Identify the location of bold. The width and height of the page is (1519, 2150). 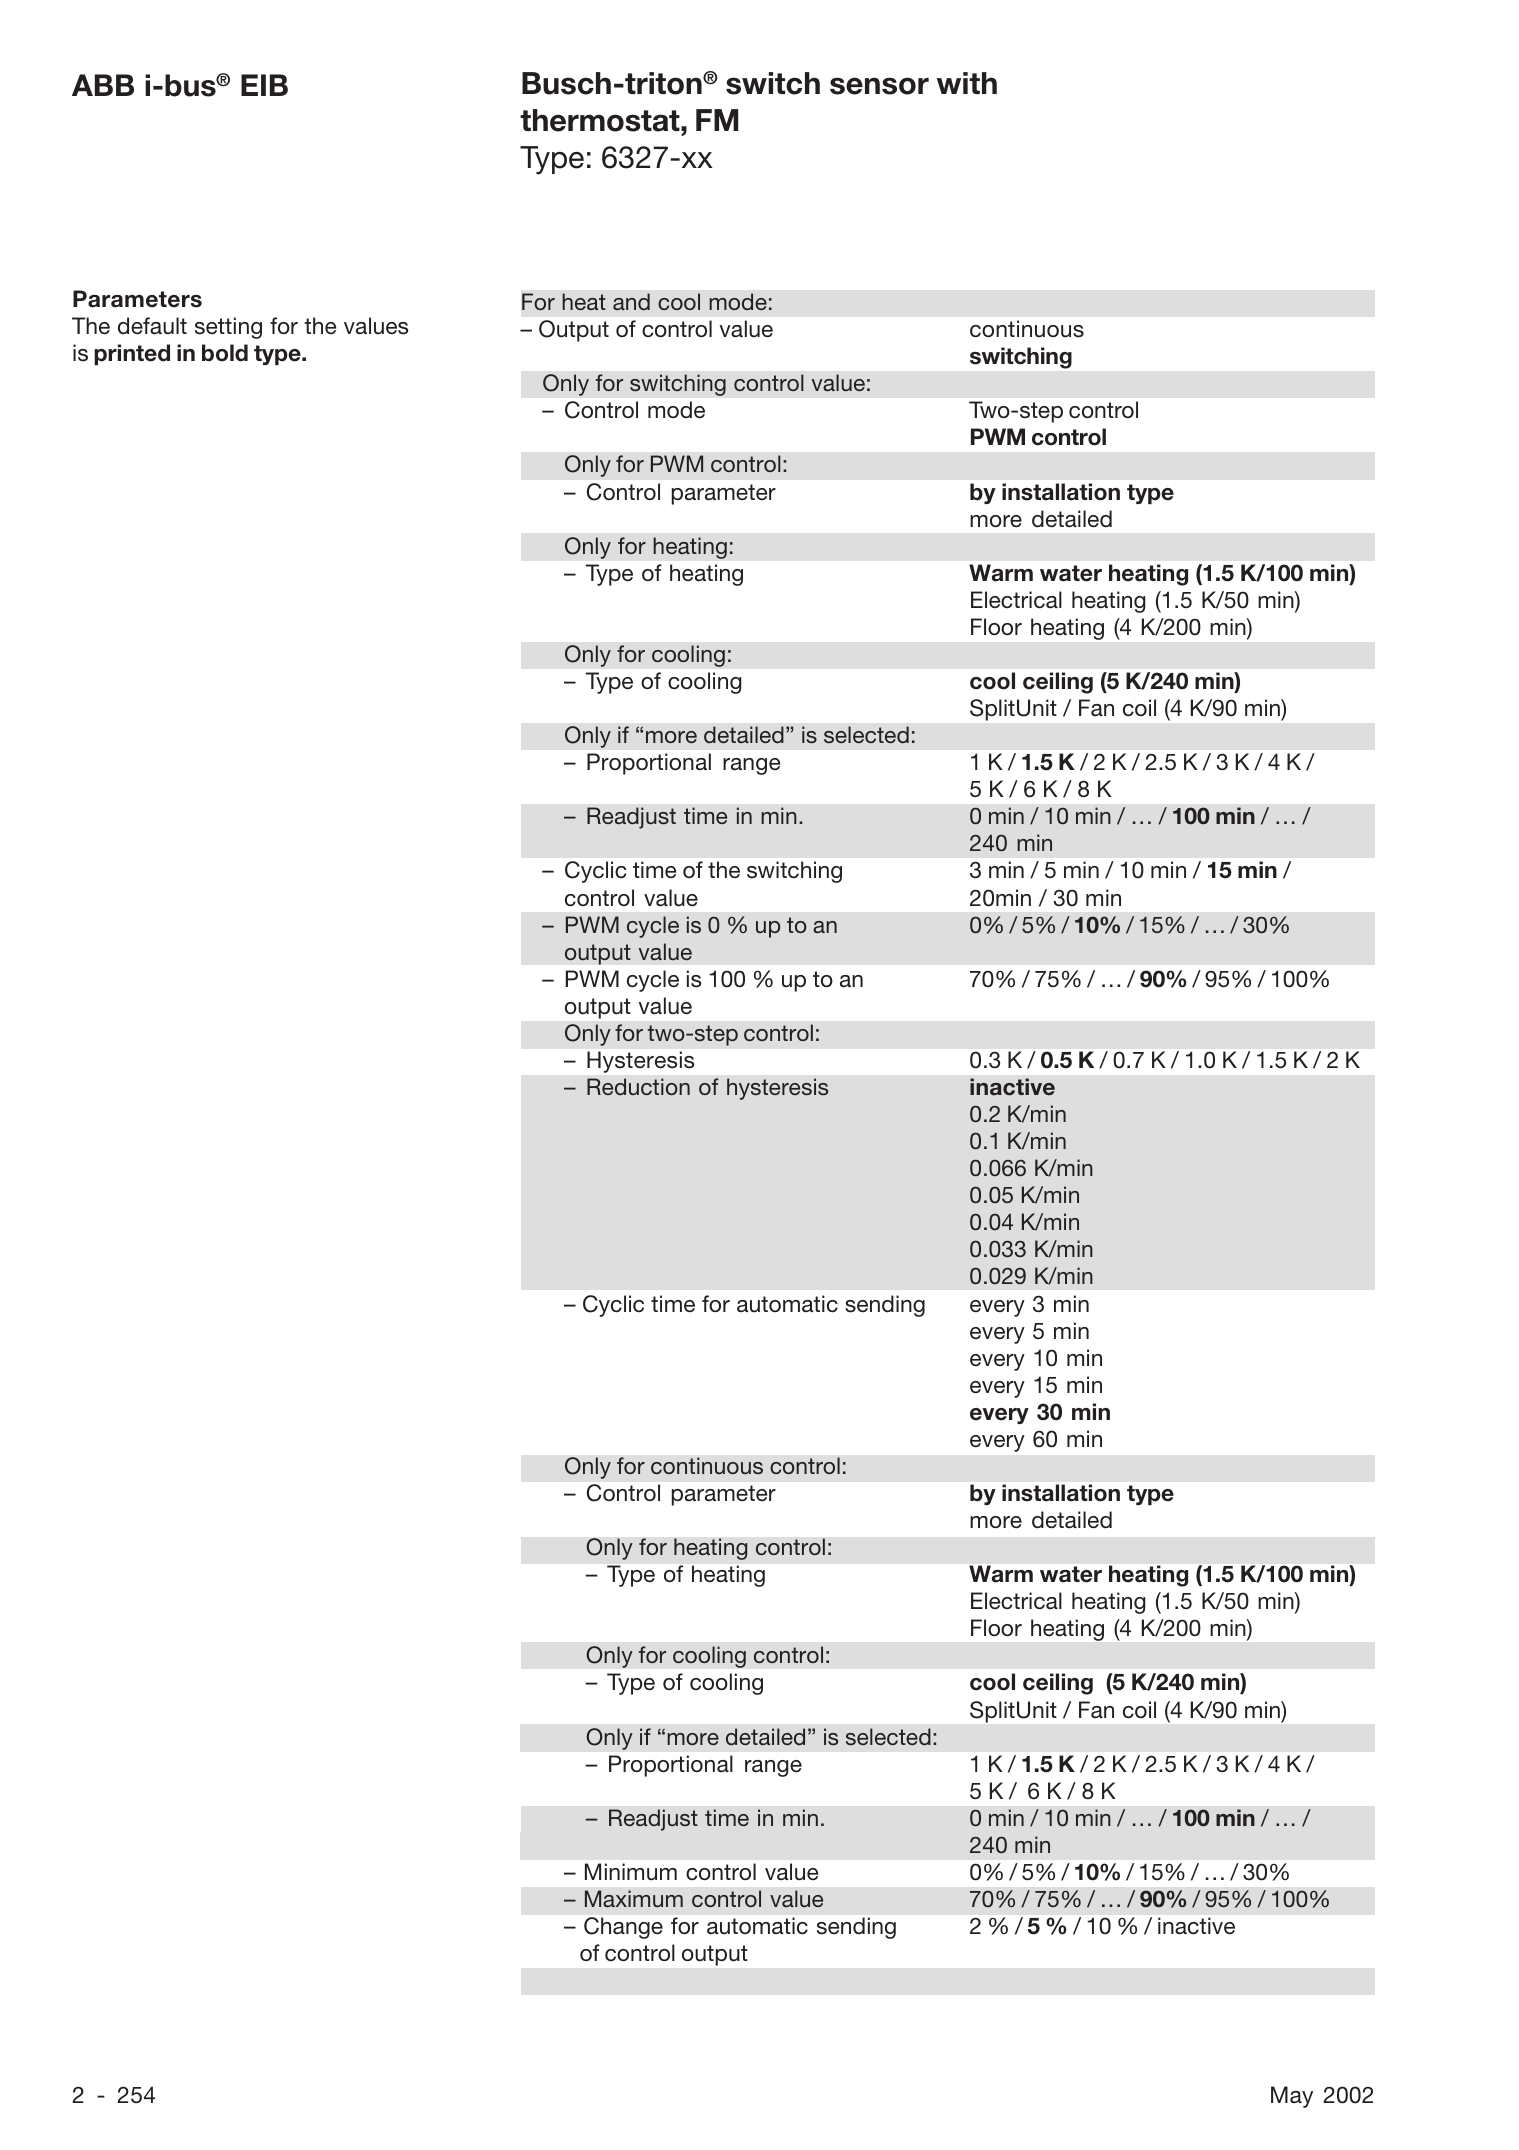
(225, 353).
